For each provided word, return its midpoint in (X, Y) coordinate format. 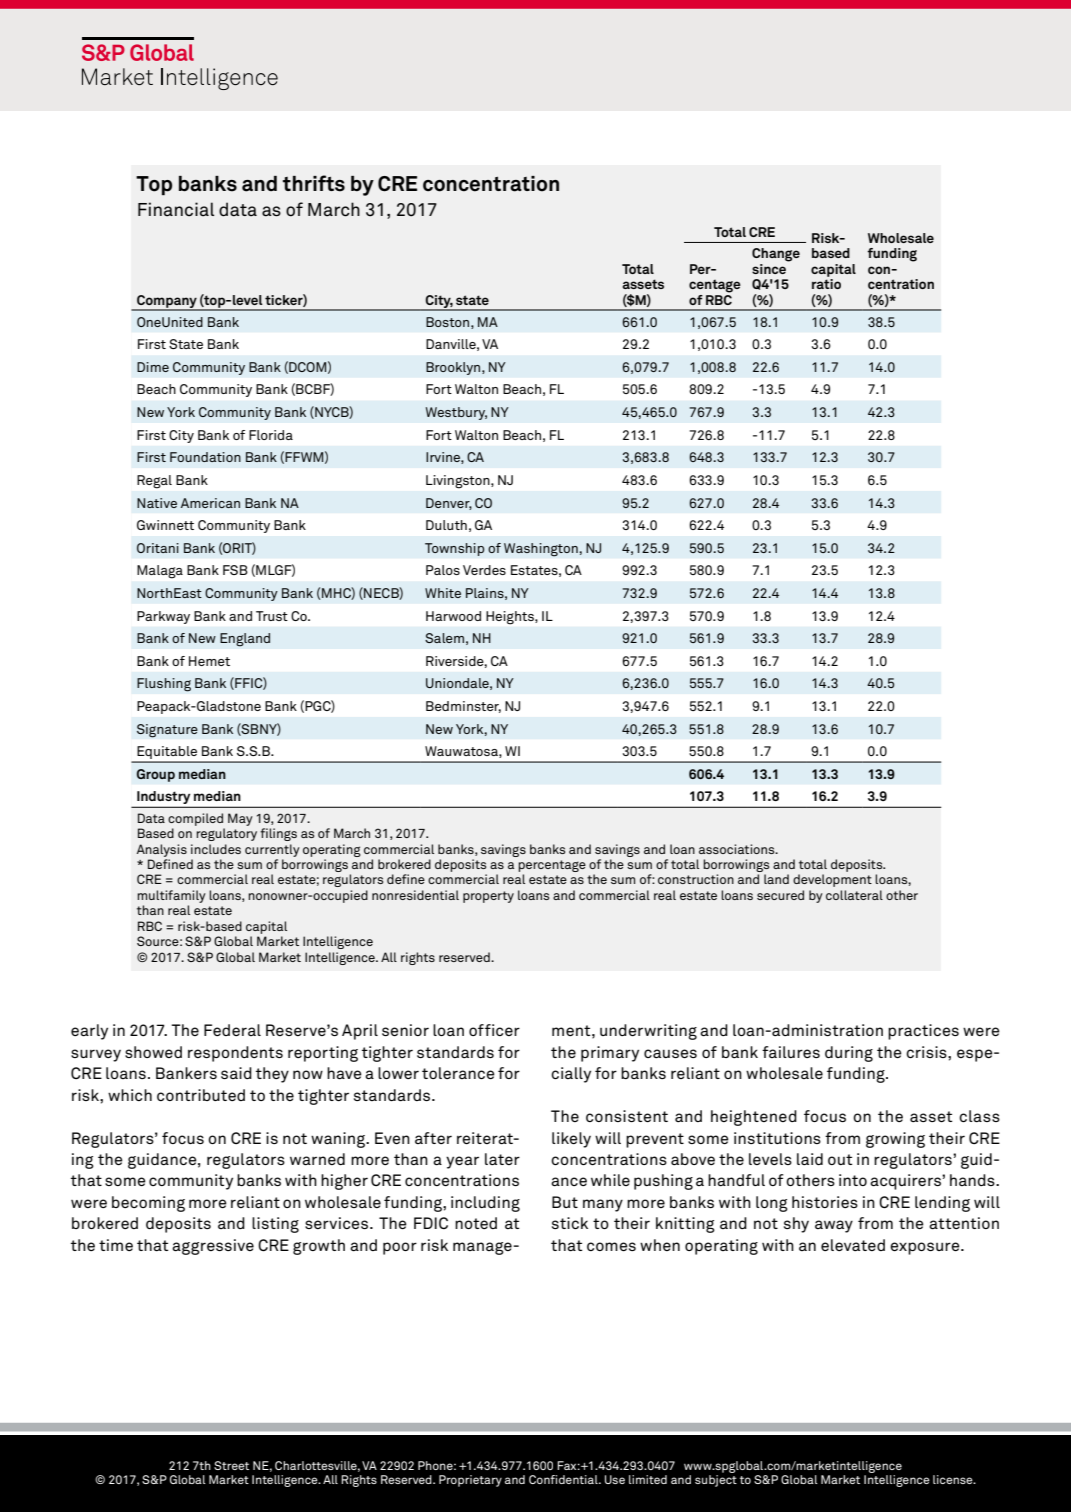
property (488, 897)
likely (571, 1140)
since (770, 267)
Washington (542, 550)
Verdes (484, 570)
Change (776, 255)
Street (231, 1465)
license (954, 1479)
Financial (176, 209)
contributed (201, 1095)
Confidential (564, 1479)
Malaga (160, 572)
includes (216, 849)
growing (895, 1140)
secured (780, 895)
